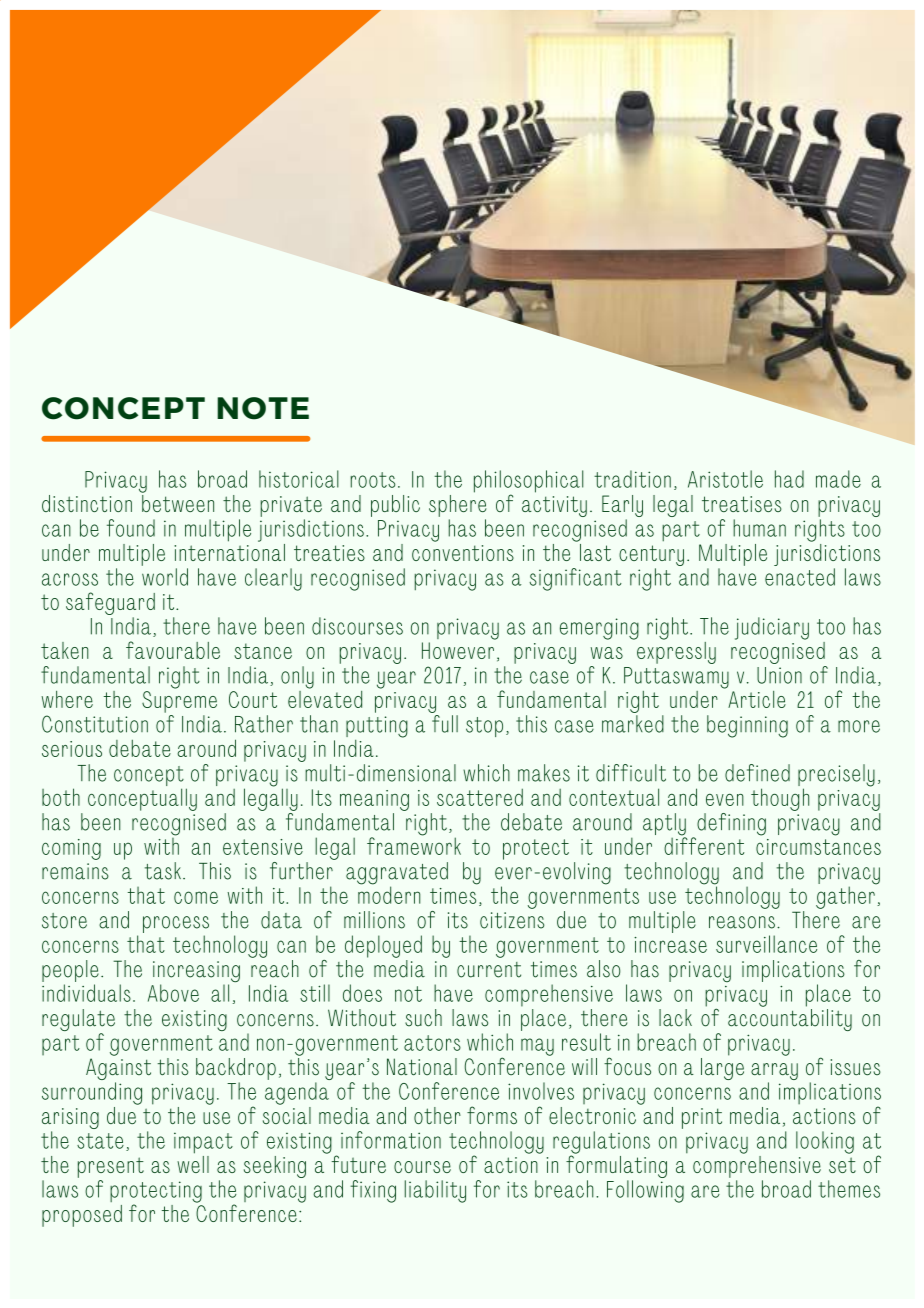 Image resolution: width=924 pixels, height=1308 pixels. What do you see at coordinates (528, 482) in the screenshot?
I see `philosophical` at bounding box center [528, 482].
